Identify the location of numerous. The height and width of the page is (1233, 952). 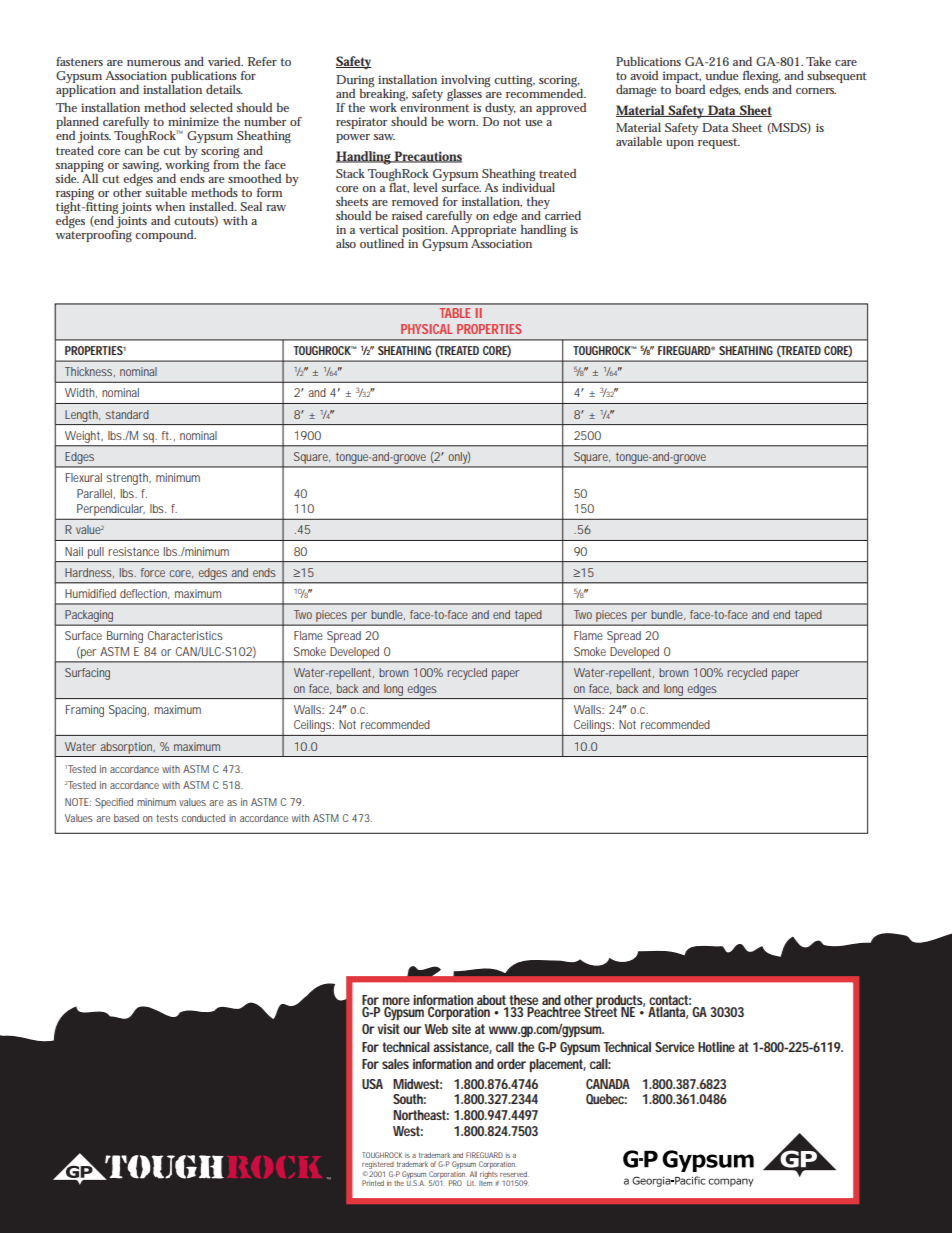
(154, 63).
